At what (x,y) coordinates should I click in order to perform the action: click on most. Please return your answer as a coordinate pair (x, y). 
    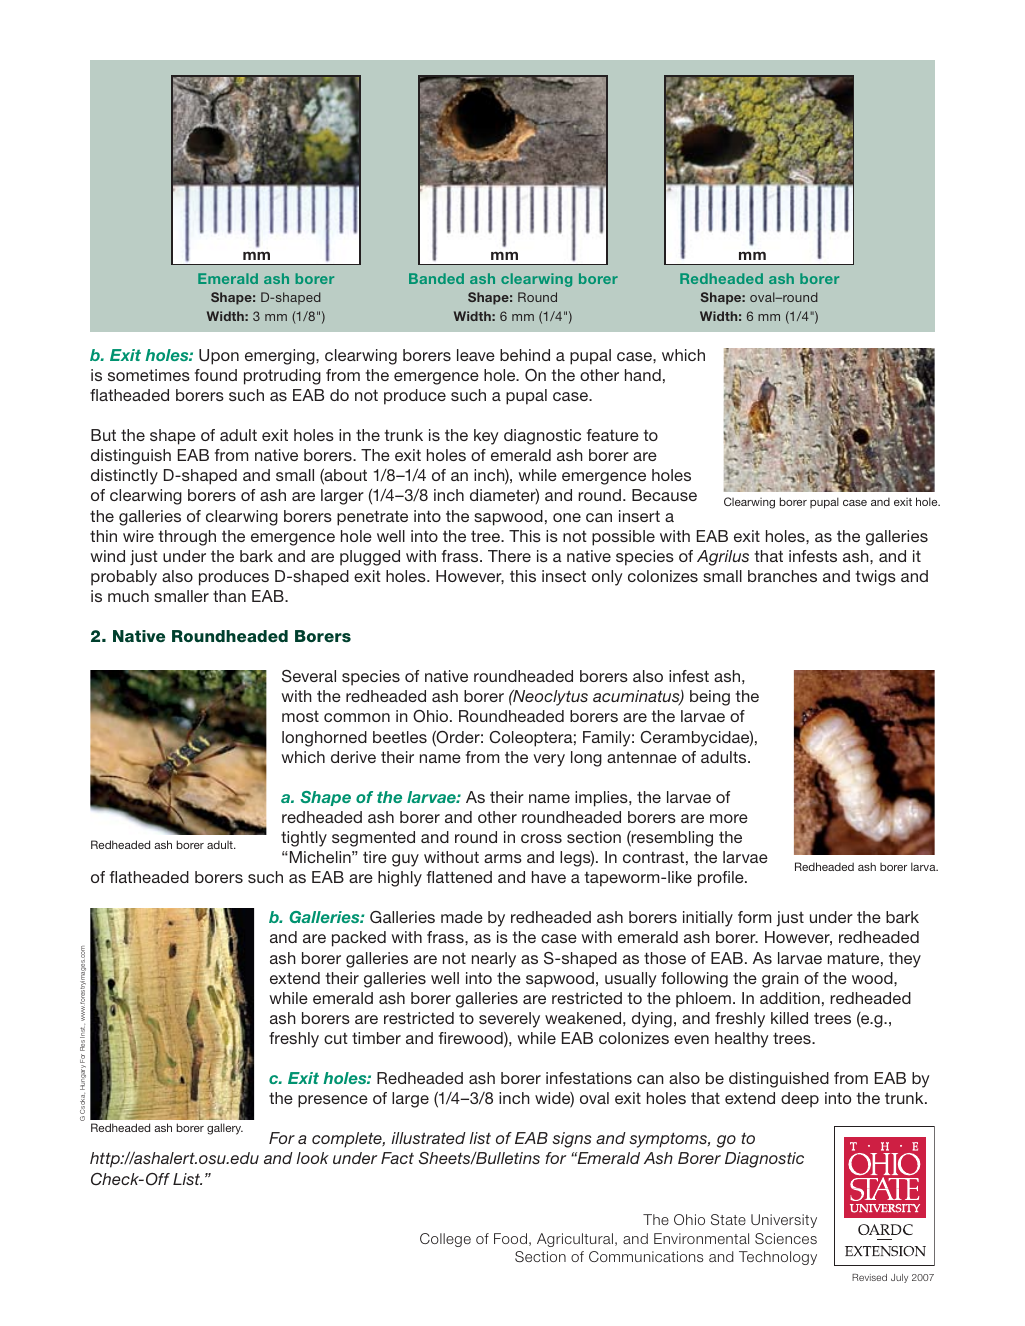
    Looking at the image, I should click on (300, 716).
